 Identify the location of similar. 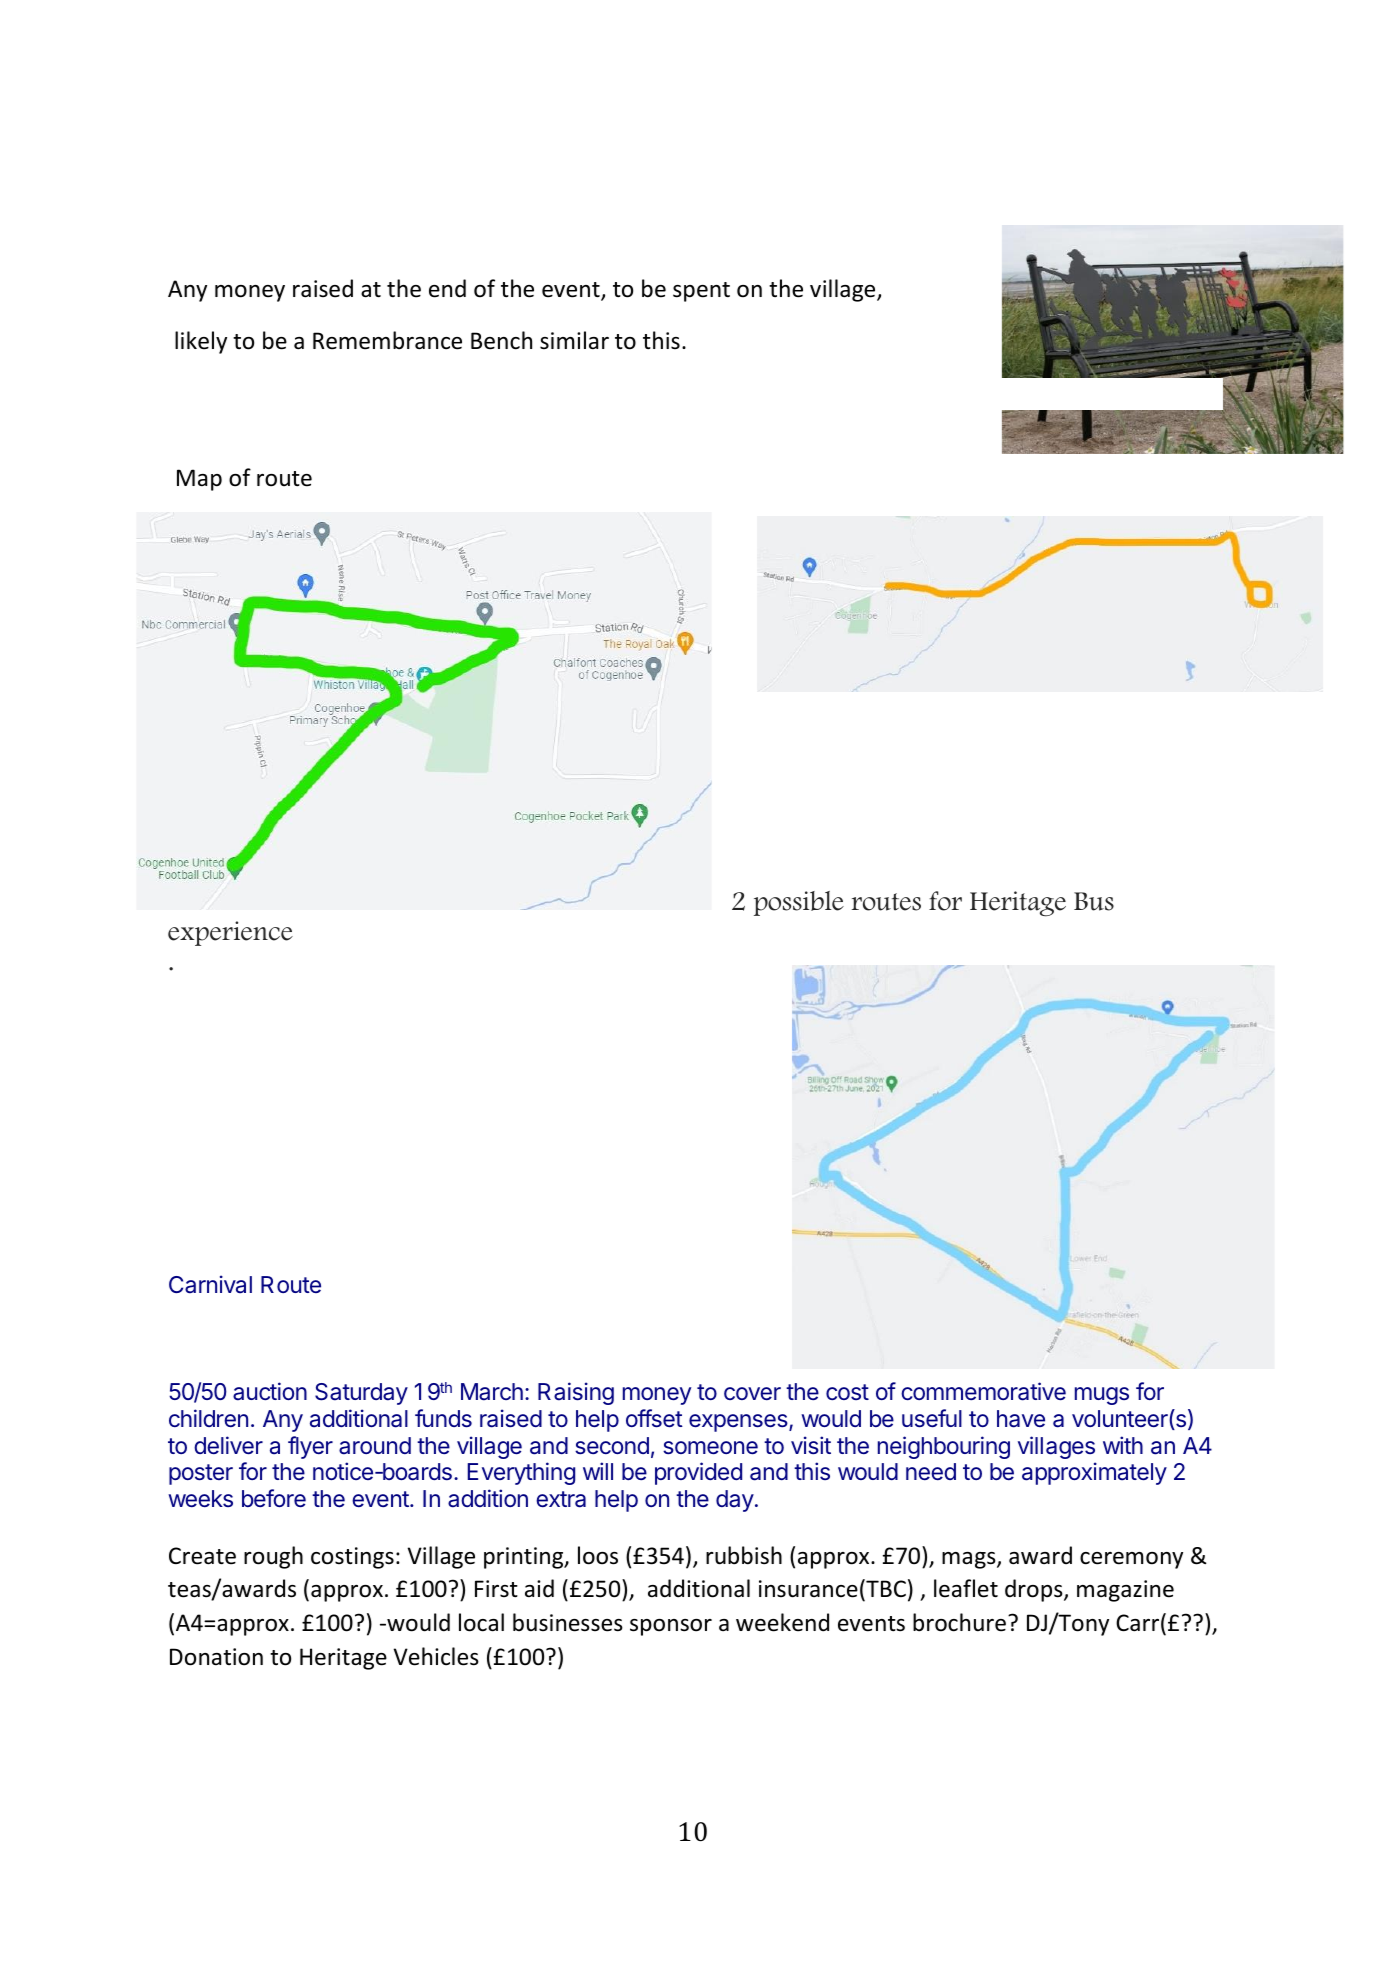
(574, 340).
